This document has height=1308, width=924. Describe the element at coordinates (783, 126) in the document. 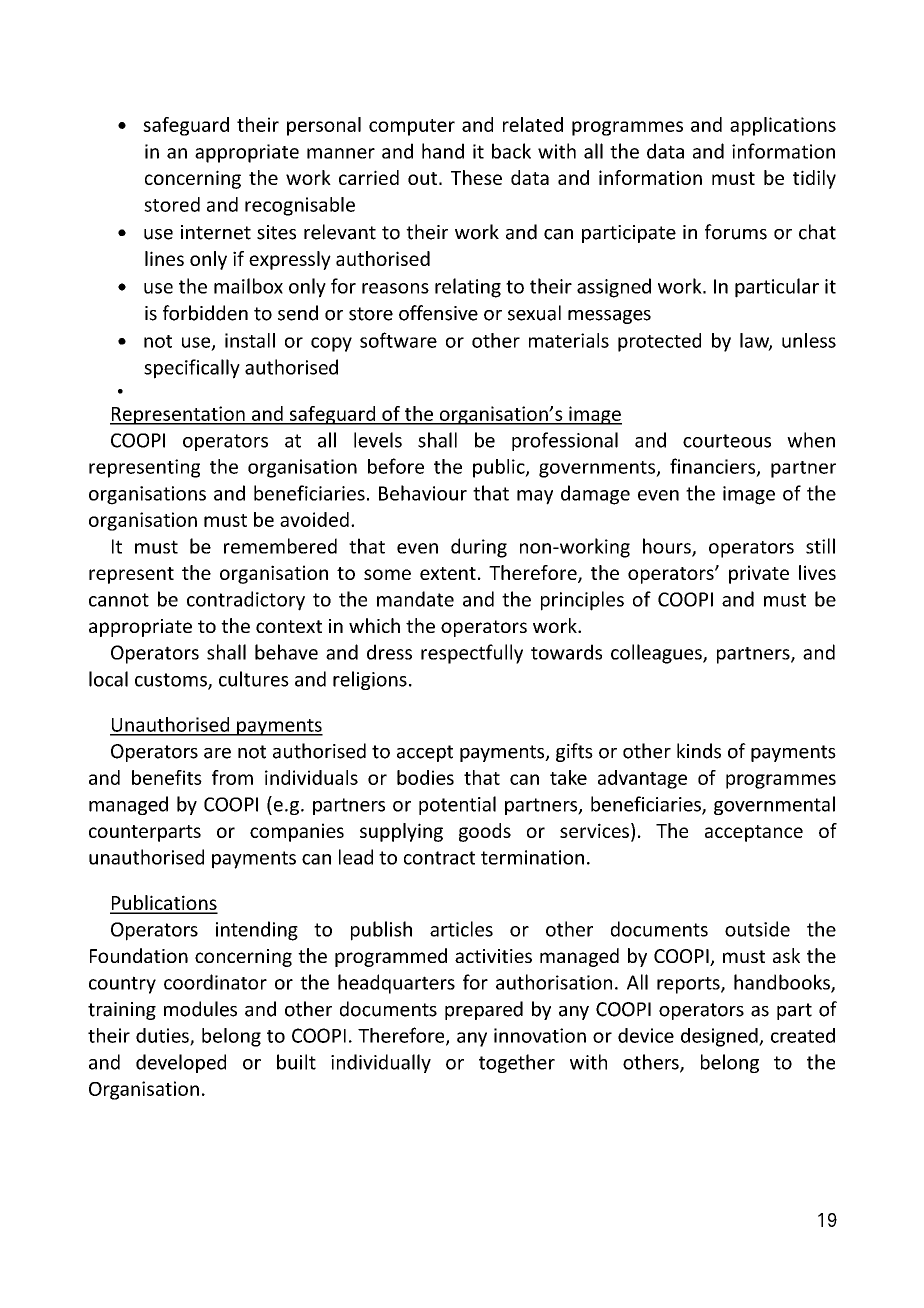

I see `applications` at that location.
